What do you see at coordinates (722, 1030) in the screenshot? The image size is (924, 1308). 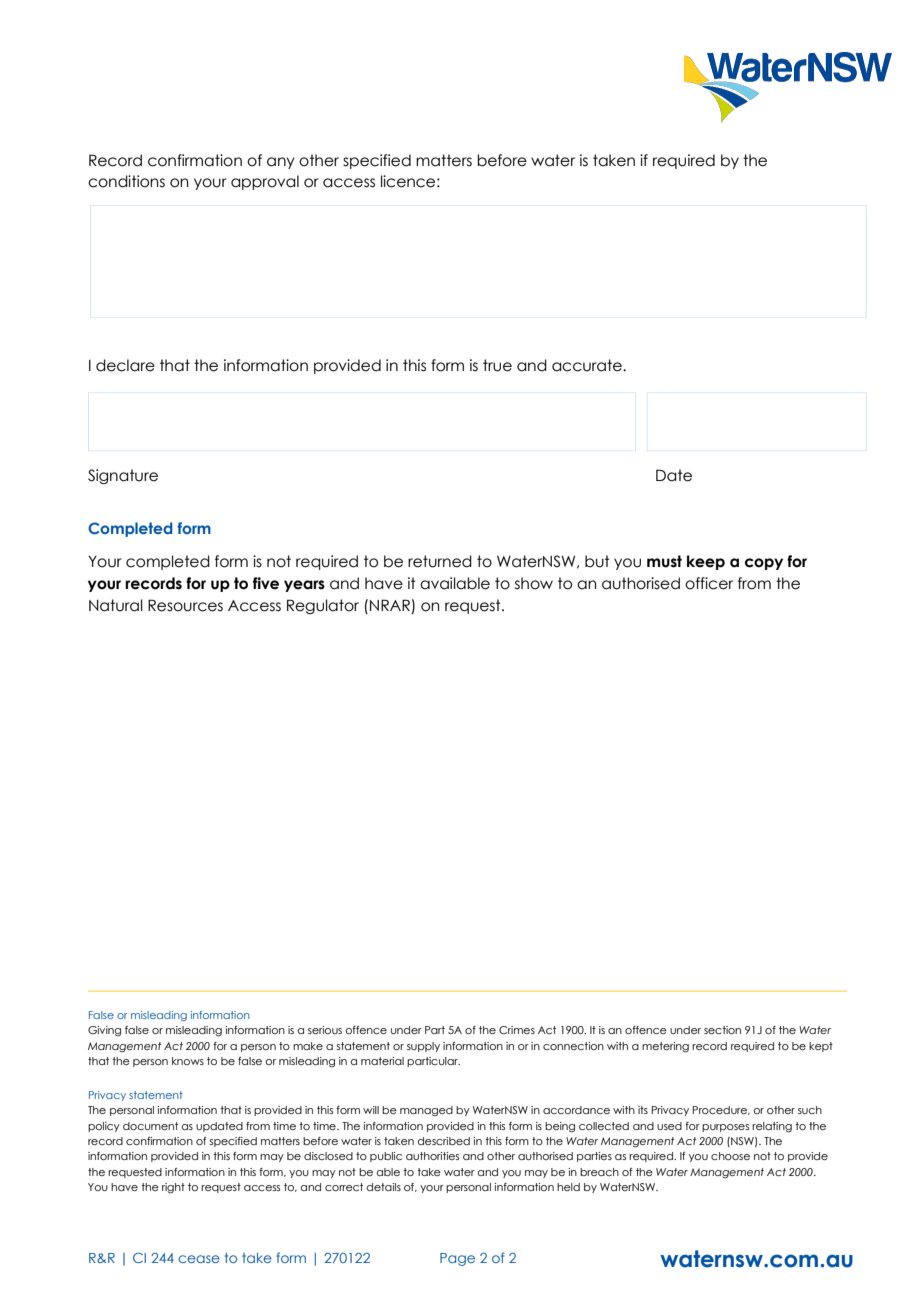 I see `section` at bounding box center [722, 1030].
